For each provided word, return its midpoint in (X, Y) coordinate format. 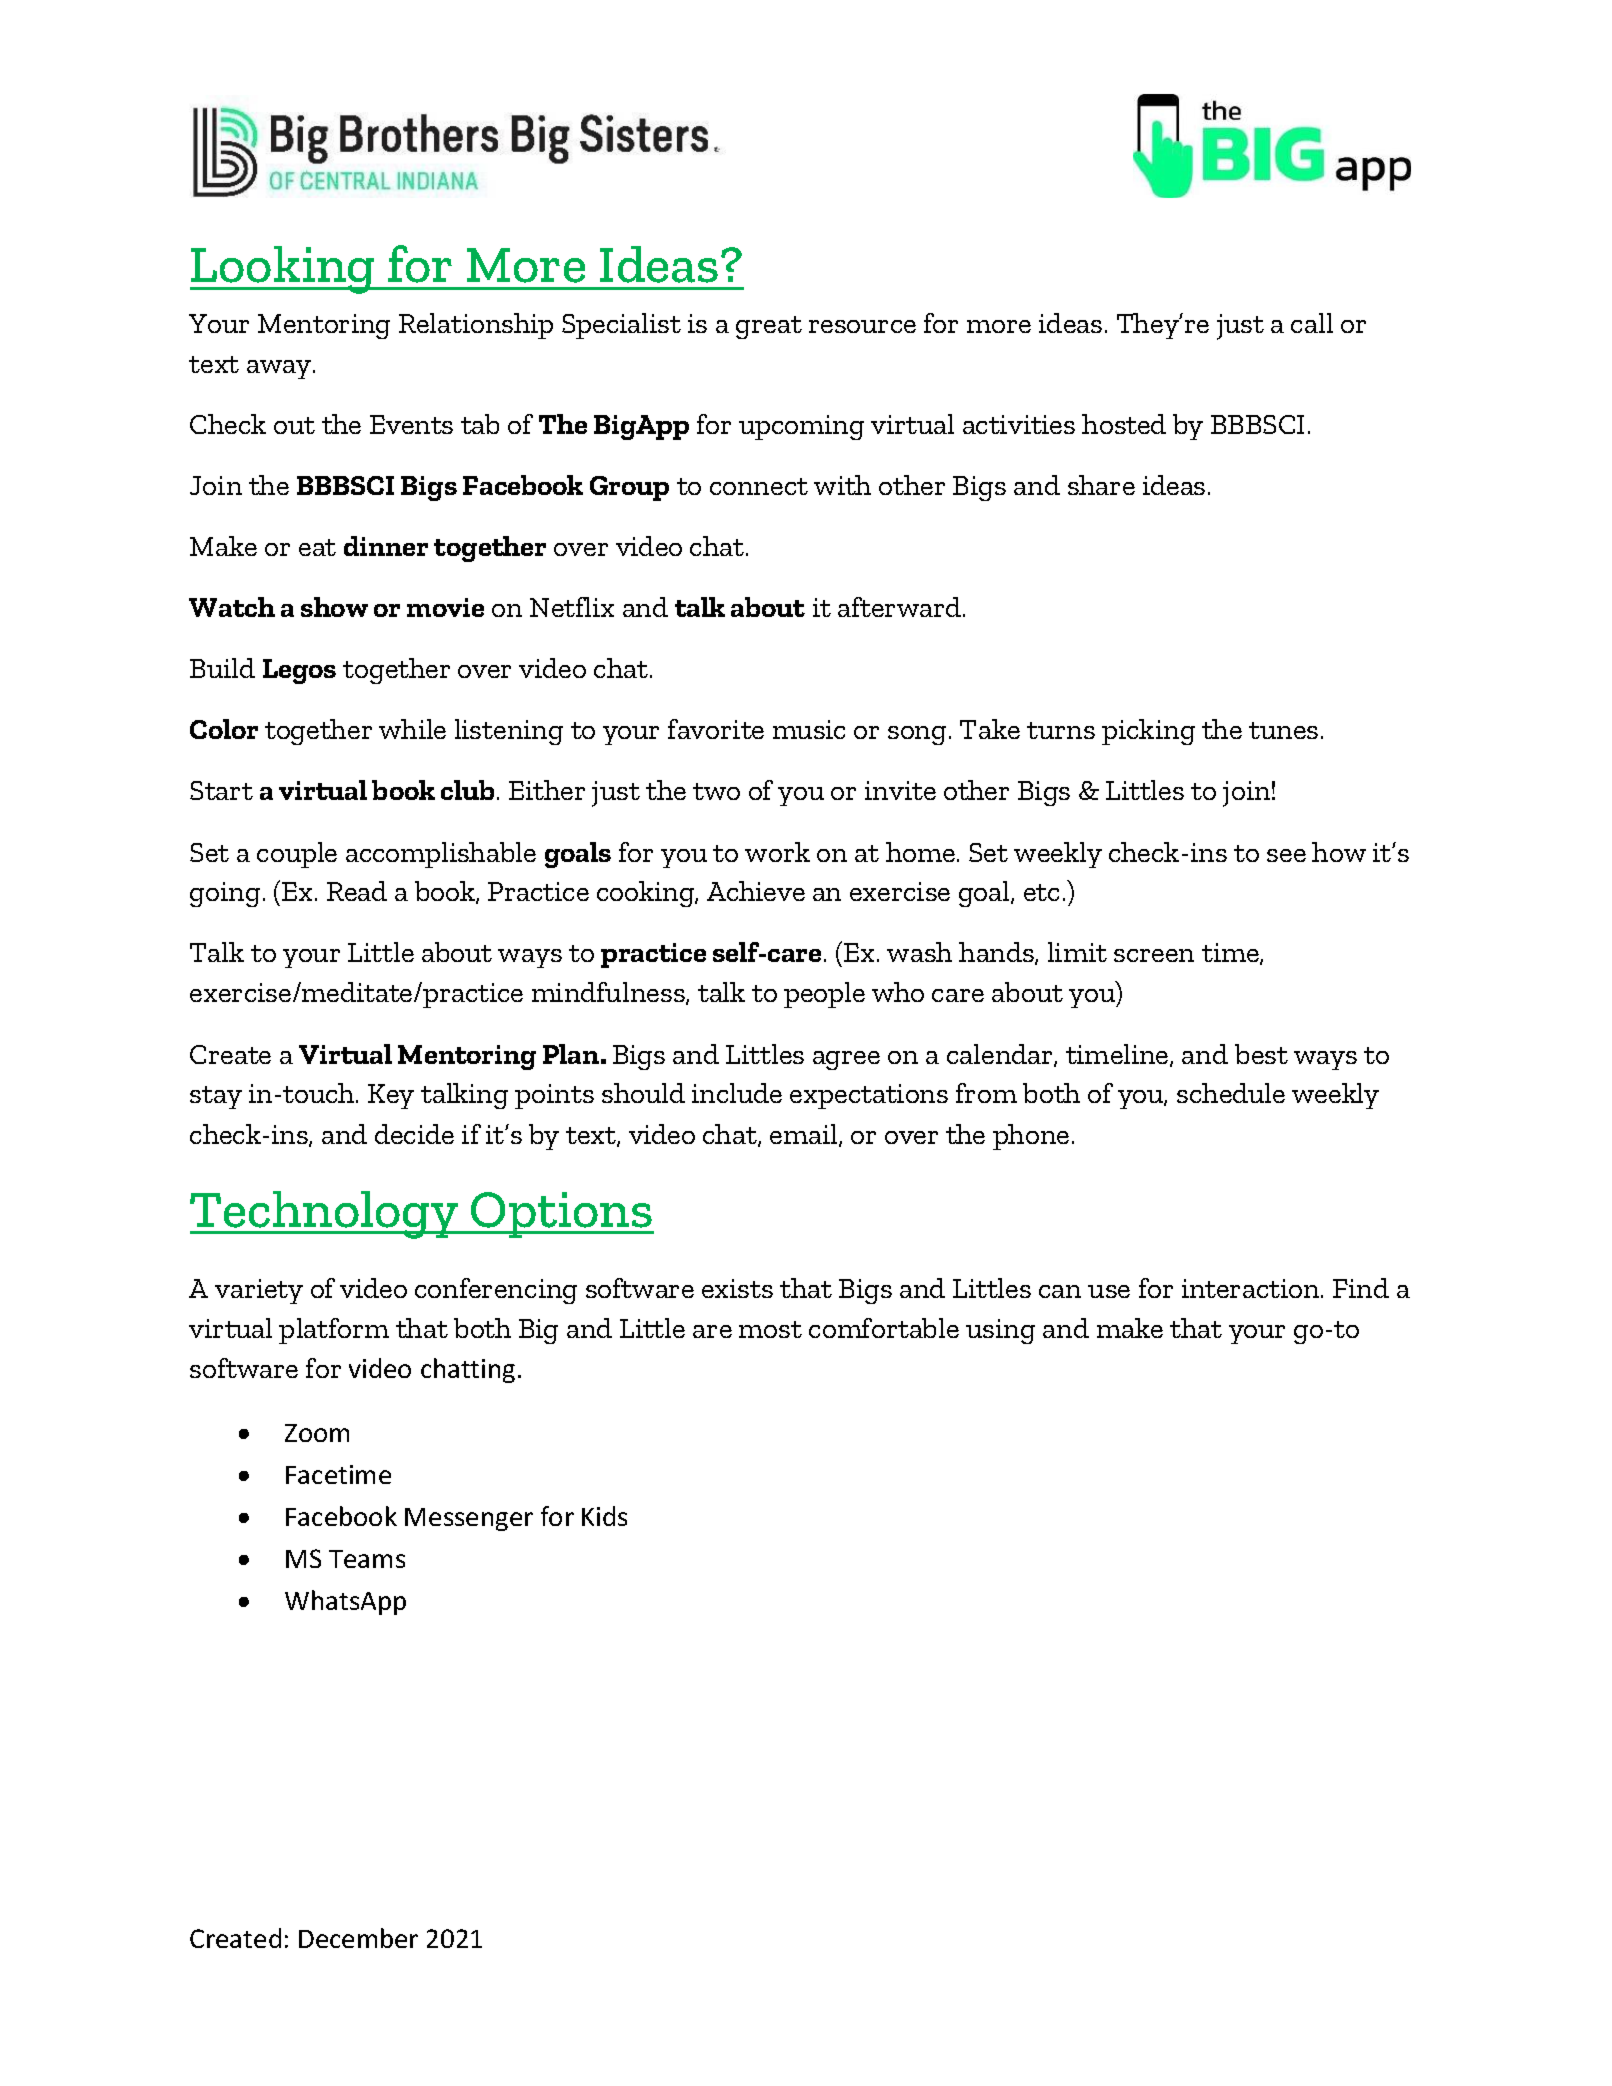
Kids (604, 1516)
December (358, 1938)
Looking (284, 270)
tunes (1283, 730)
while (412, 729)
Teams (367, 1559)
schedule (1231, 1093)
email (805, 1135)
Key (391, 1096)
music (809, 729)
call (1312, 323)
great (769, 327)
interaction (1252, 1288)
